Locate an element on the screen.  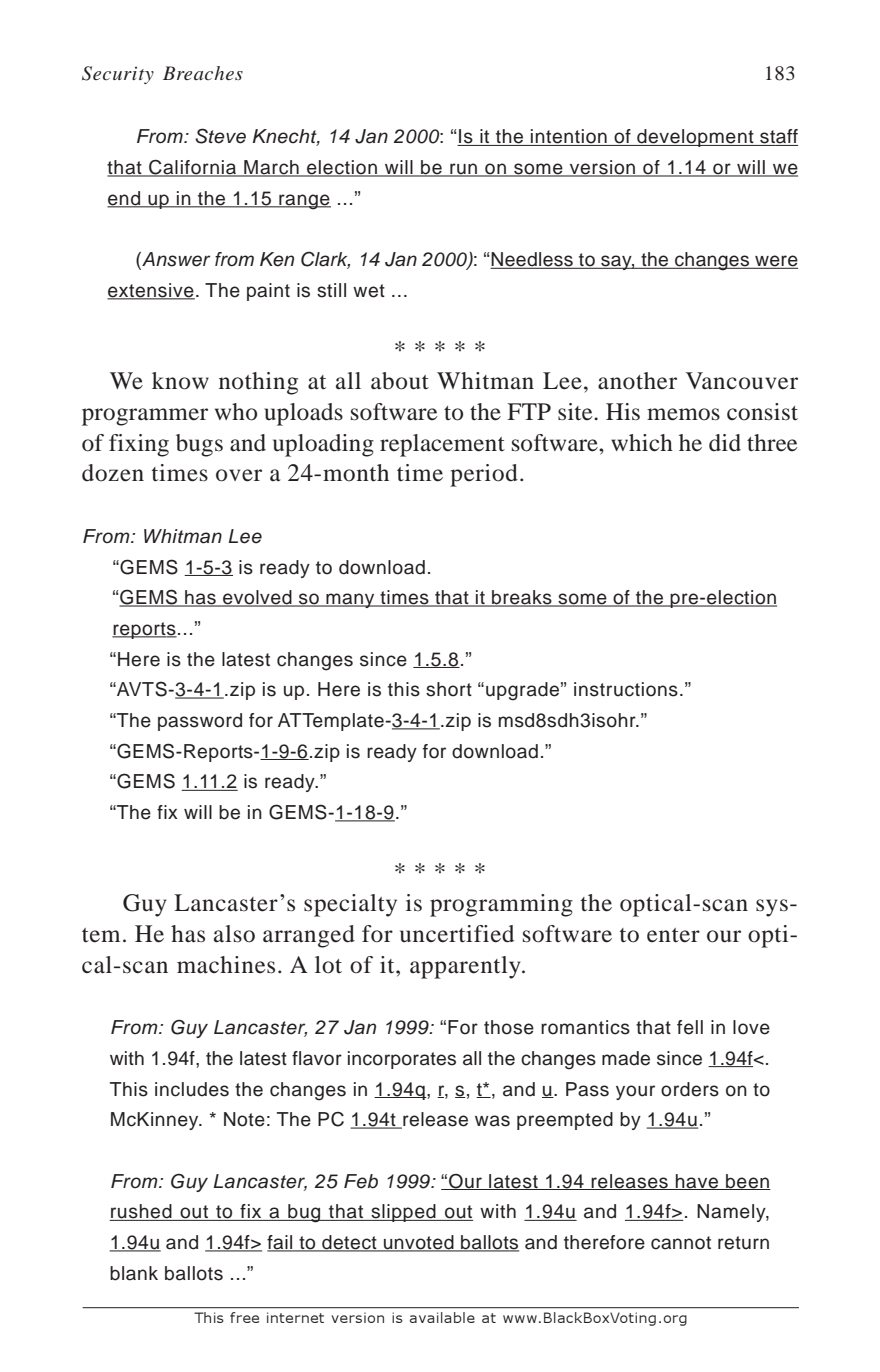
development is located at coordinates (695, 138).
